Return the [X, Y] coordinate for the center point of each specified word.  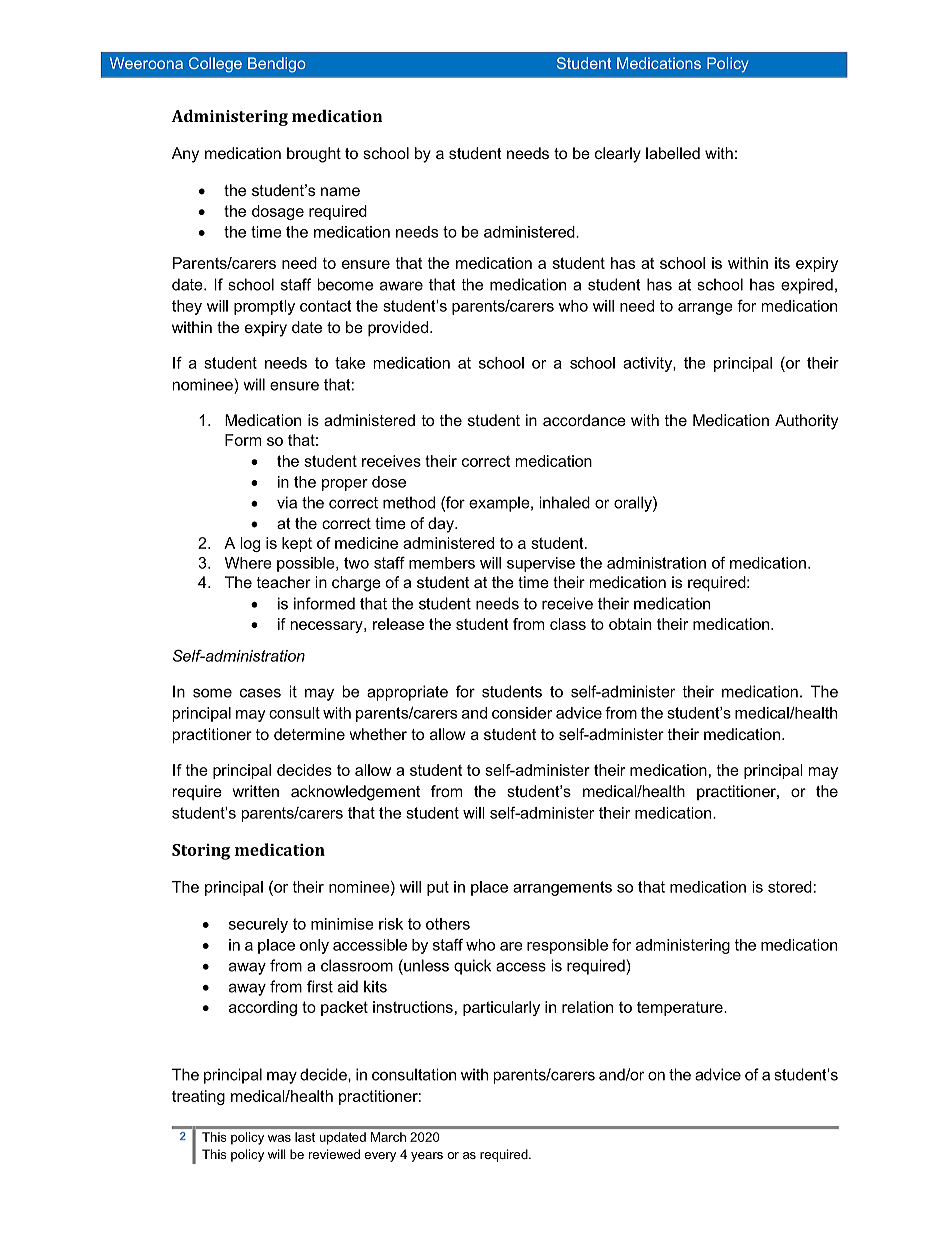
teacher [284, 582]
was [279, 1138]
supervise [541, 564]
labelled [673, 153]
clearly [618, 155]
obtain [630, 624]
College [215, 65]
